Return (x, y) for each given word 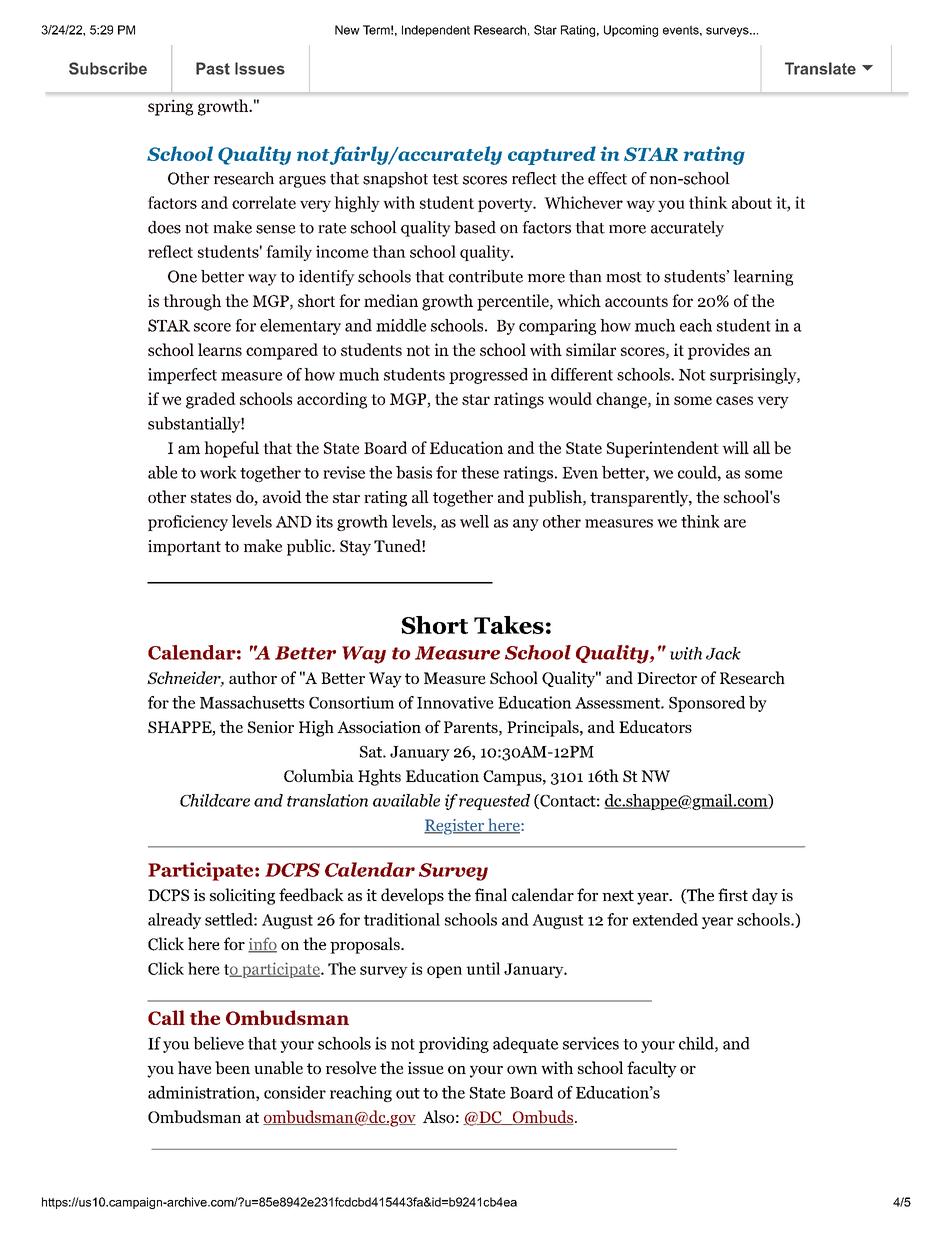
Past (213, 68)
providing (454, 1045)
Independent (436, 31)
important (184, 548)
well (474, 521)
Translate (820, 68)
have (194, 1067)
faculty (652, 1069)
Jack (723, 653)
